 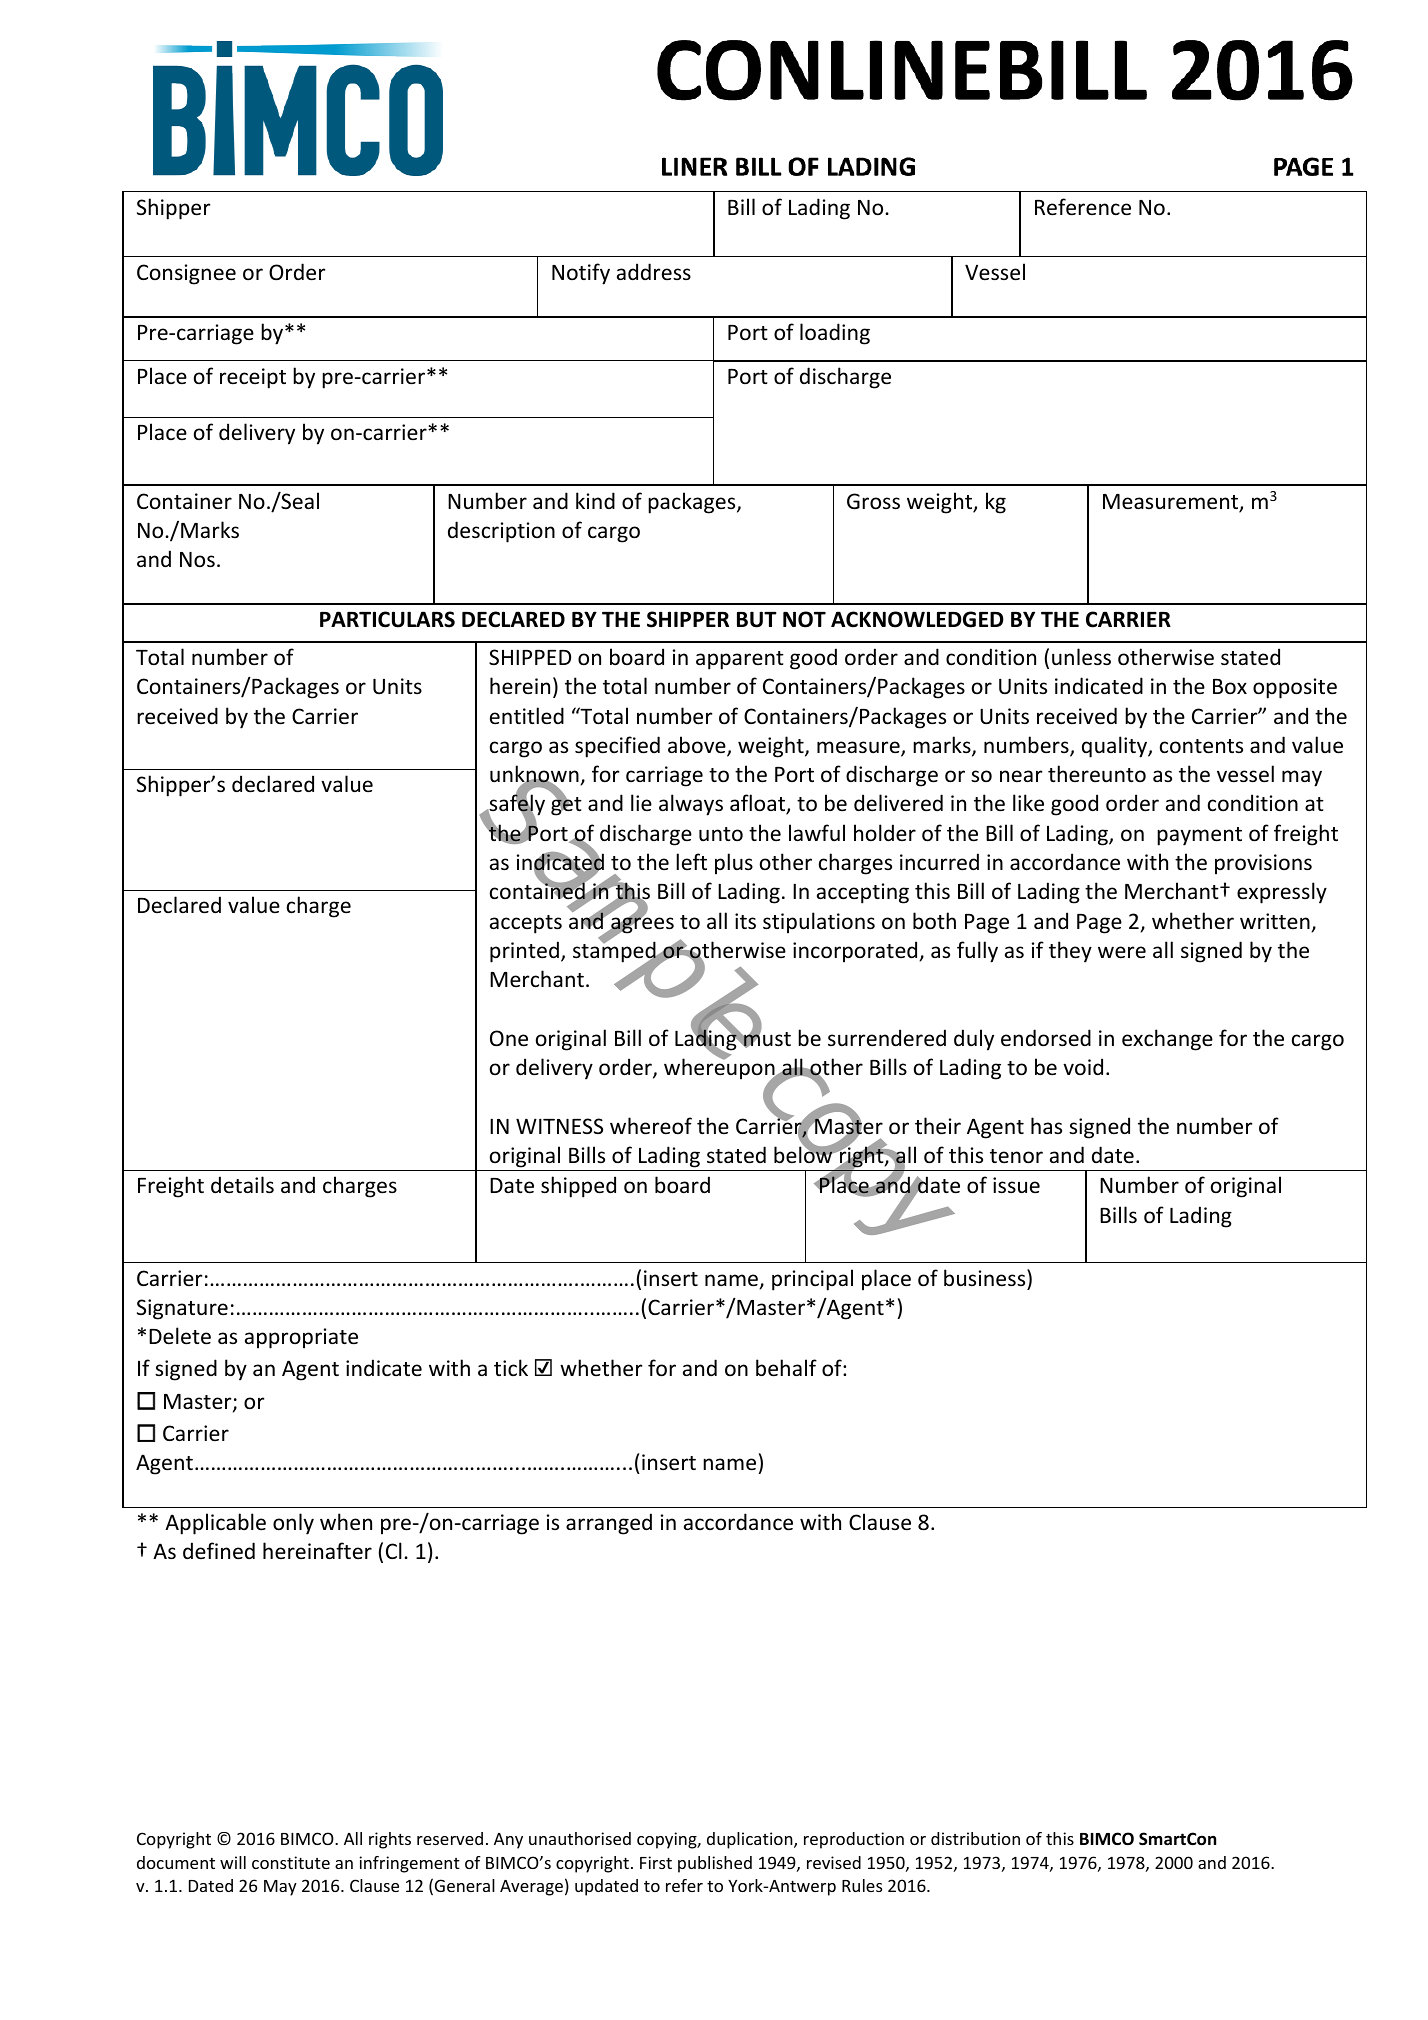 What do you see at coordinates (751, 1840) in the screenshot?
I see `duplication` at bounding box center [751, 1840].
